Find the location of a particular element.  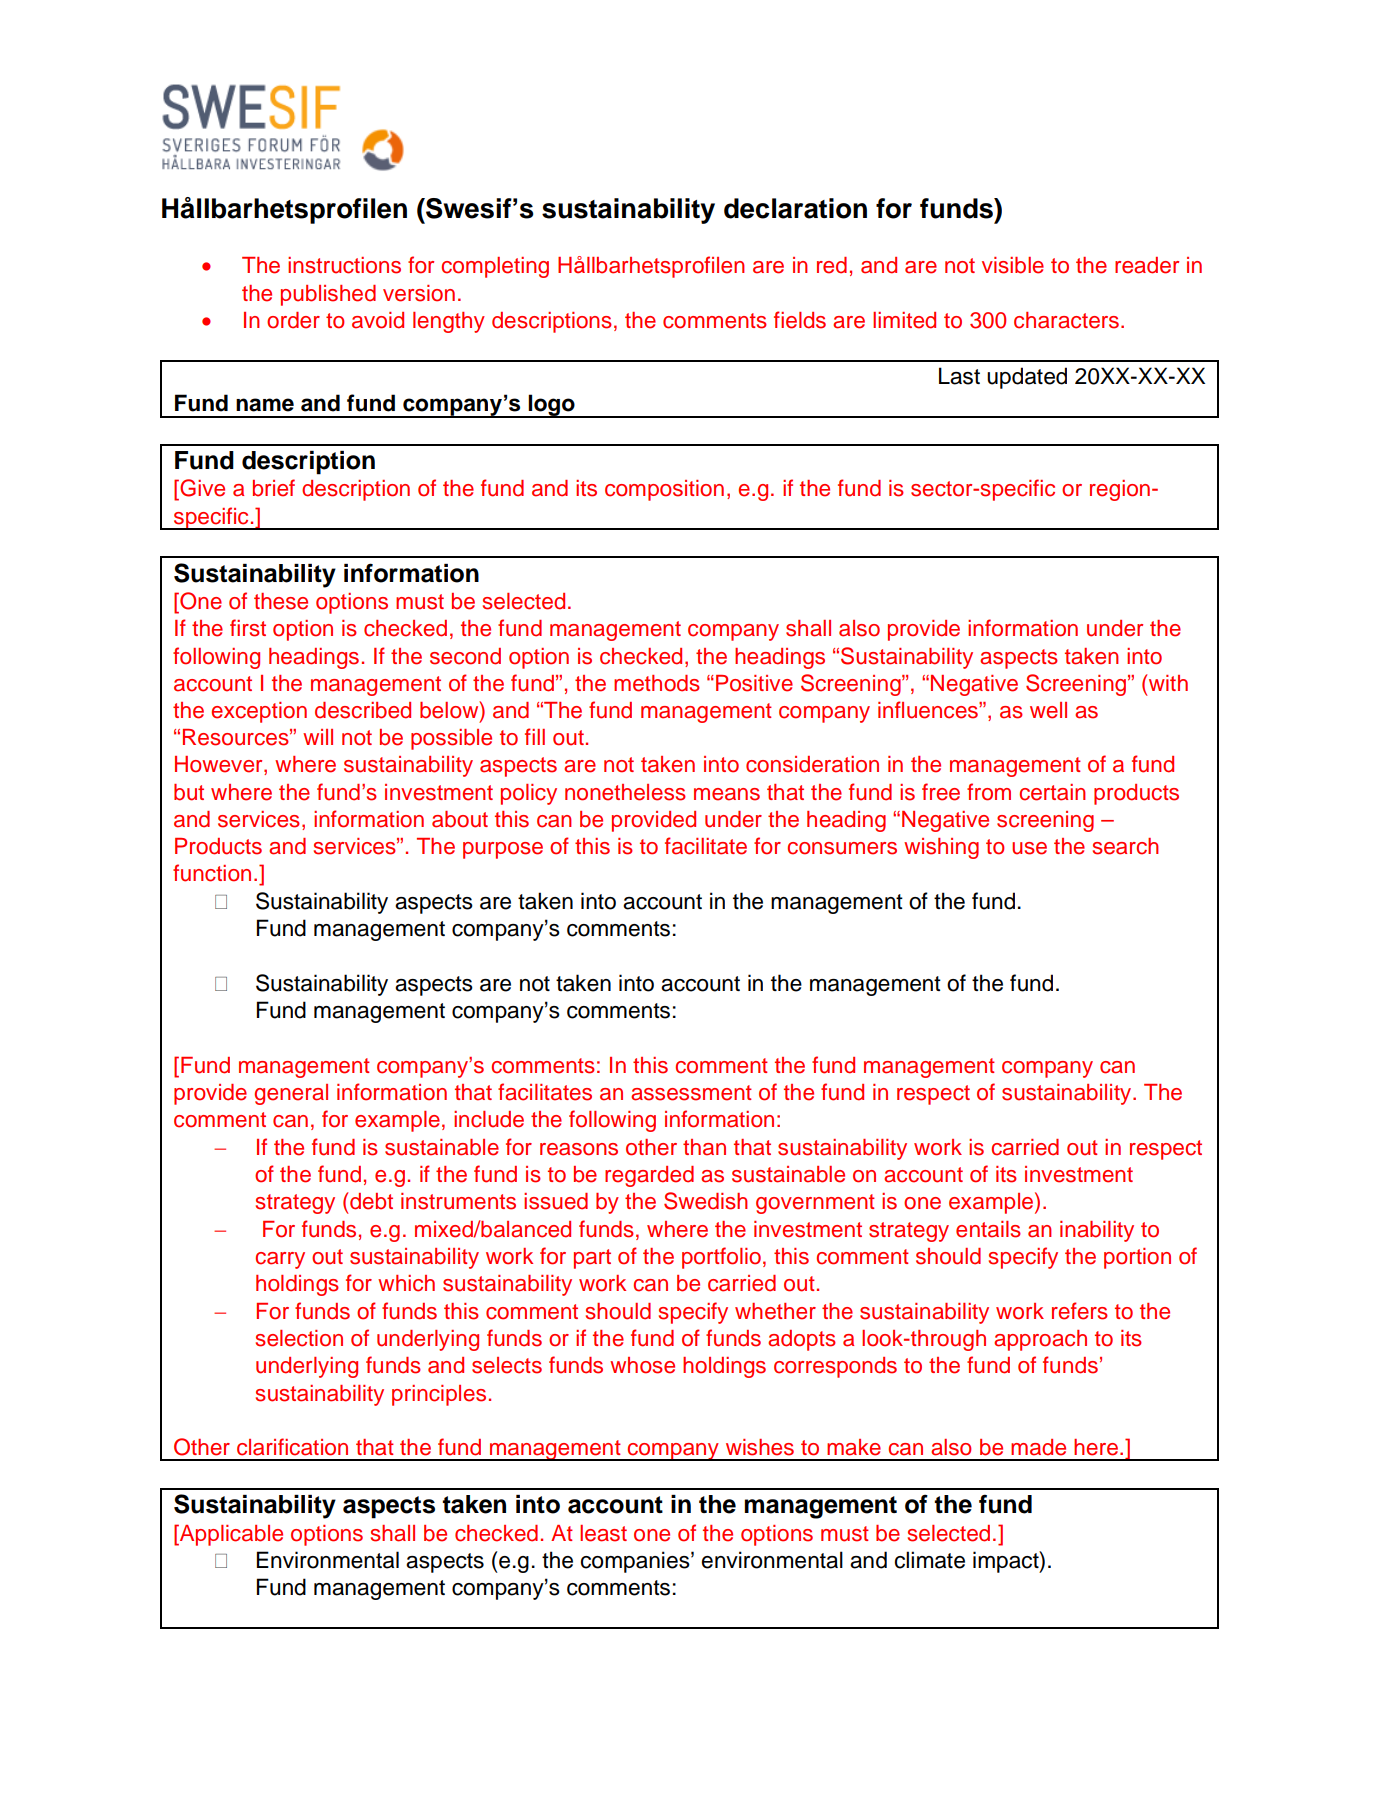

these is located at coordinates (281, 601).
